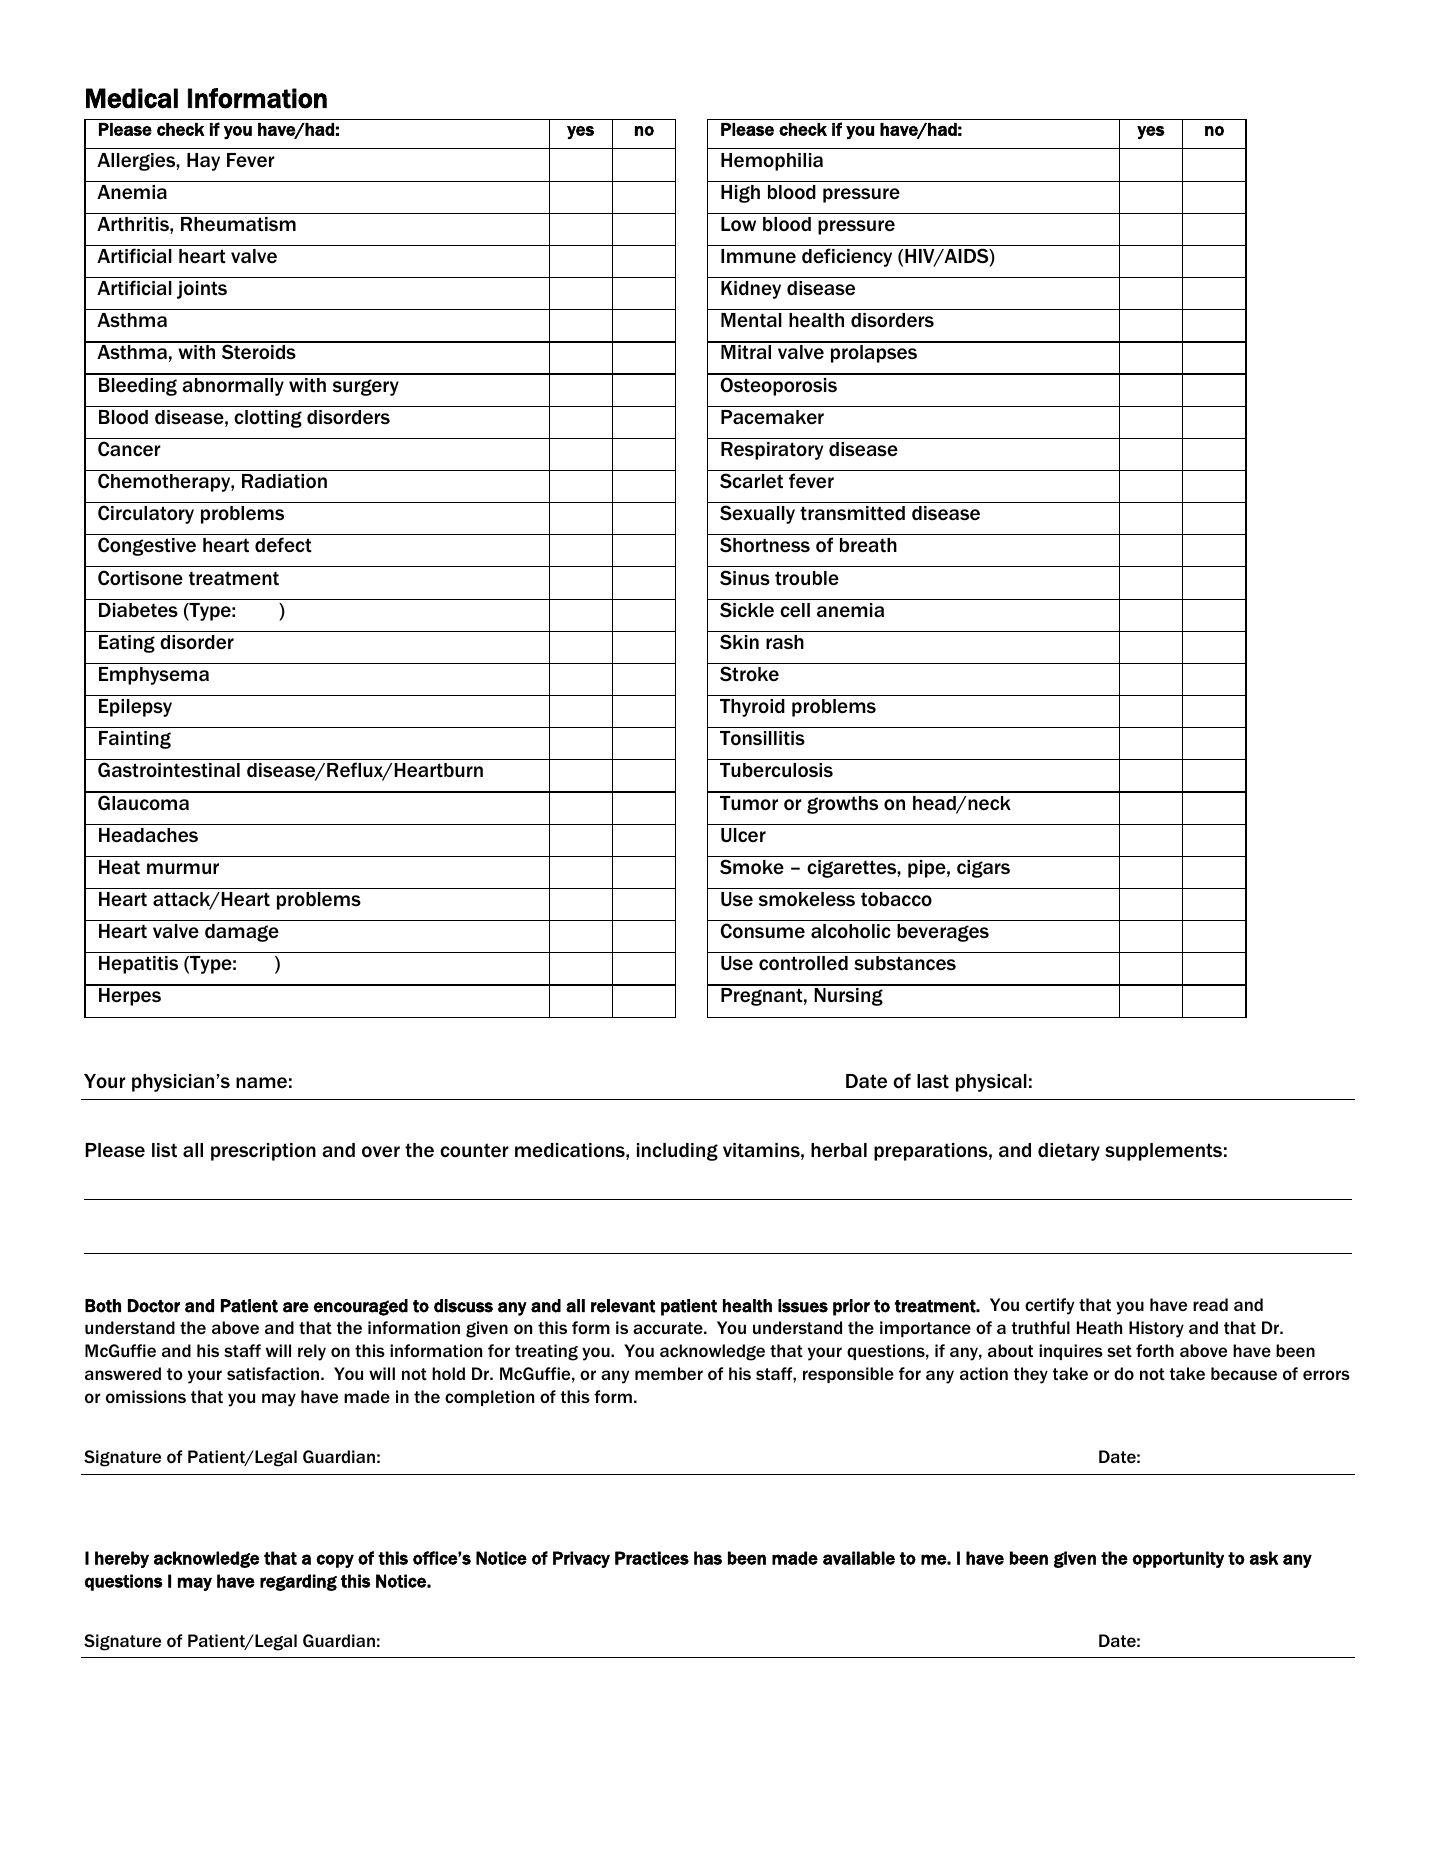 The width and height of the screenshot is (1436, 1858). What do you see at coordinates (1178, 1559) in the screenshot?
I see `opportunity` at bounding box center [1178, 1559].
